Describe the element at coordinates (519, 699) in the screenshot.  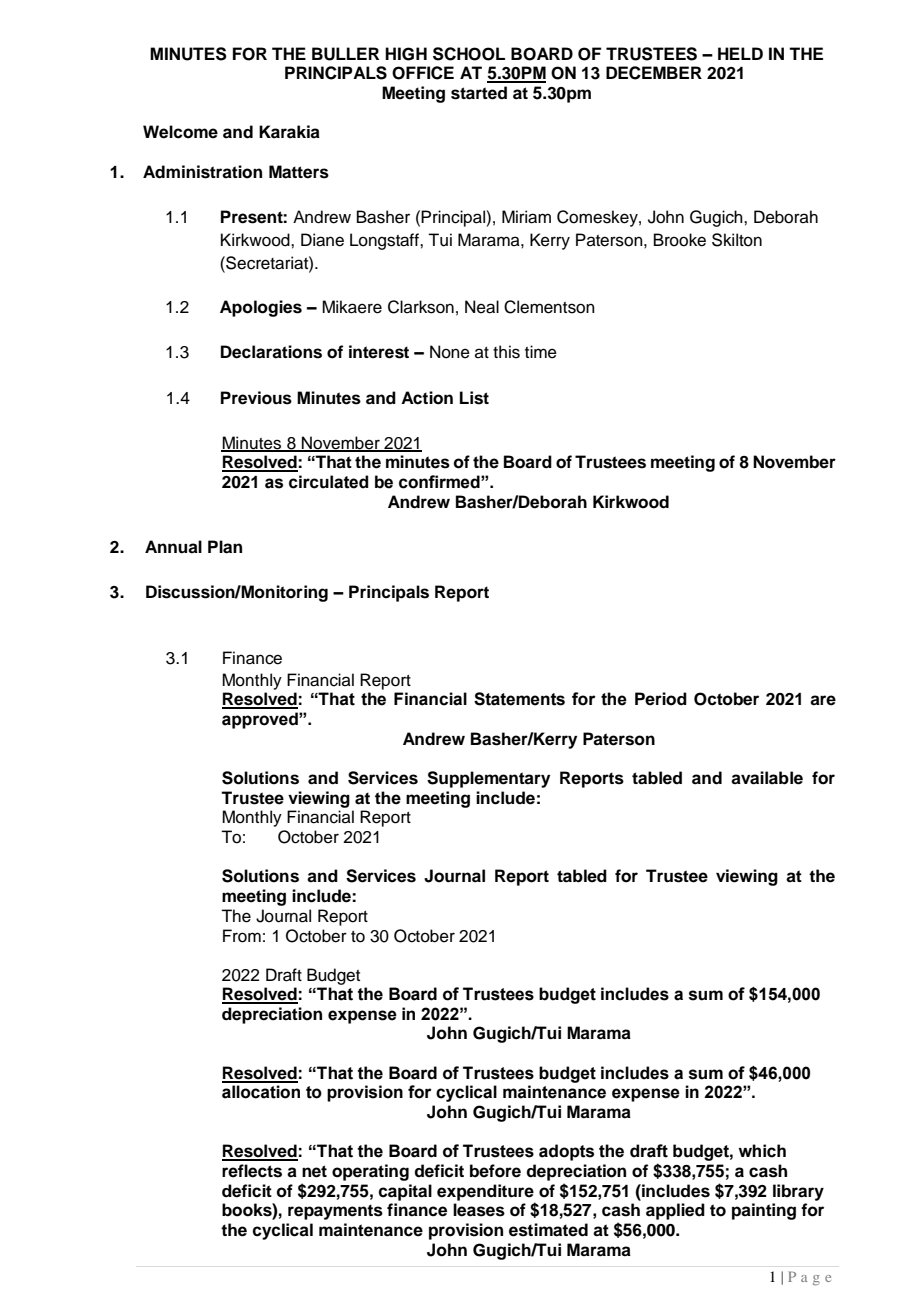
I see `Statements` at that location.
